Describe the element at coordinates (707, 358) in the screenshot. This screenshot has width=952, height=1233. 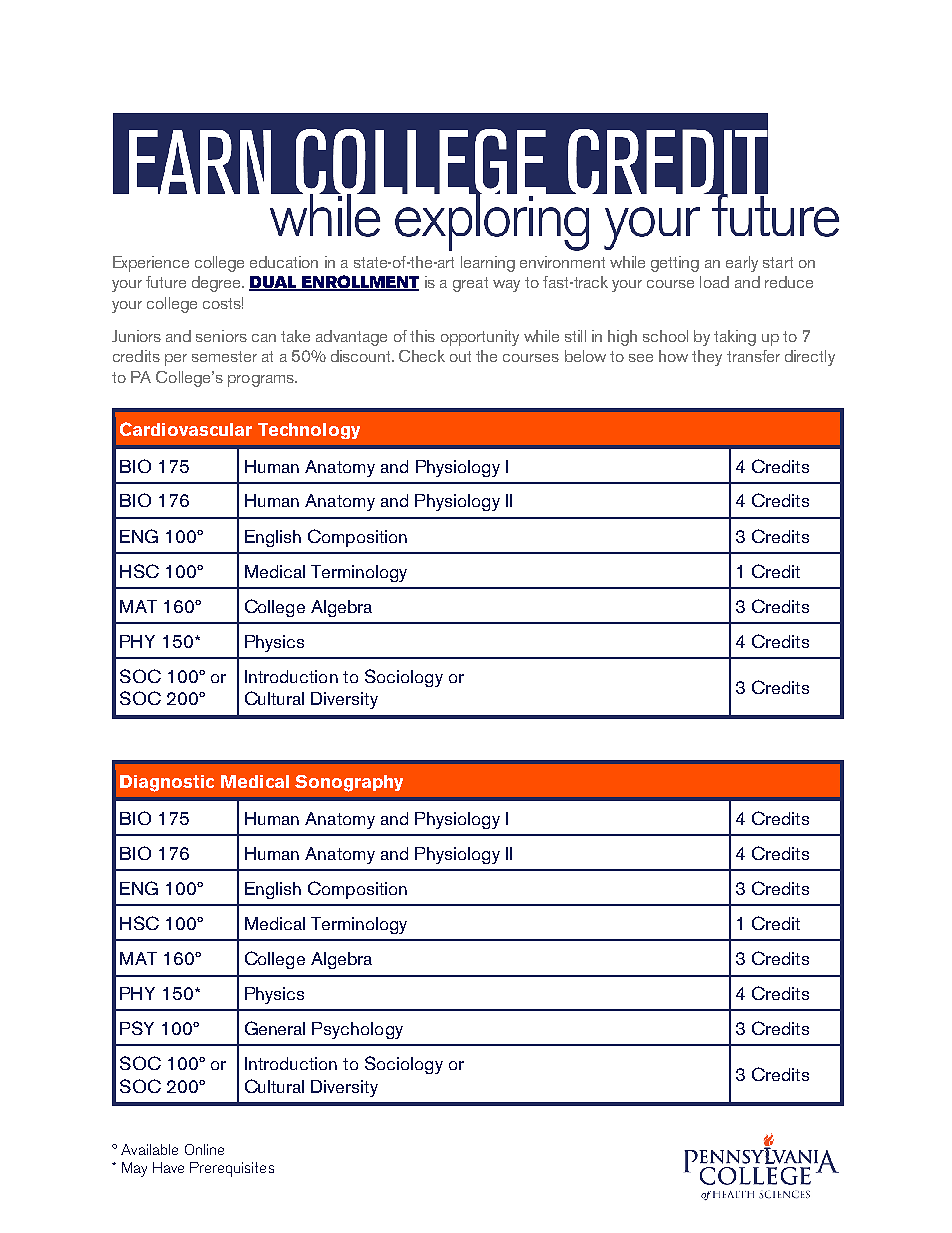
I see `they` at that location.
